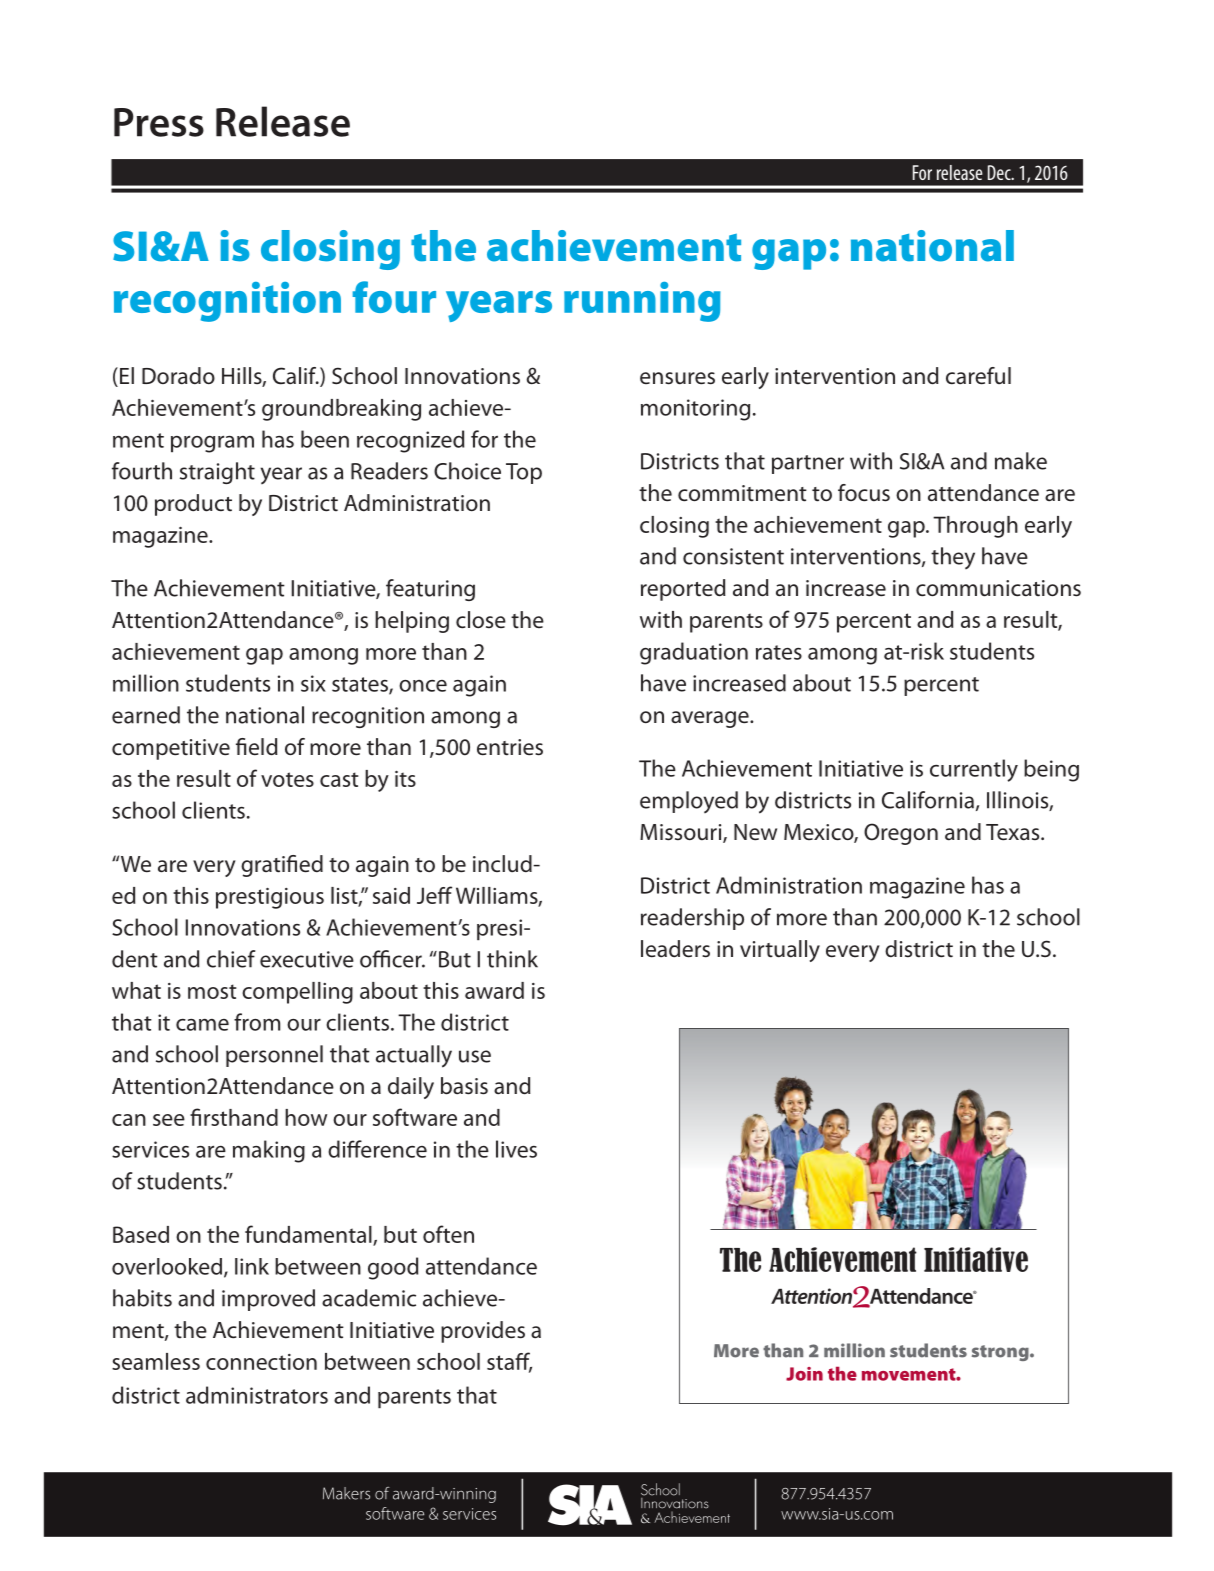  I want to click on currently, so click(974, 770).
